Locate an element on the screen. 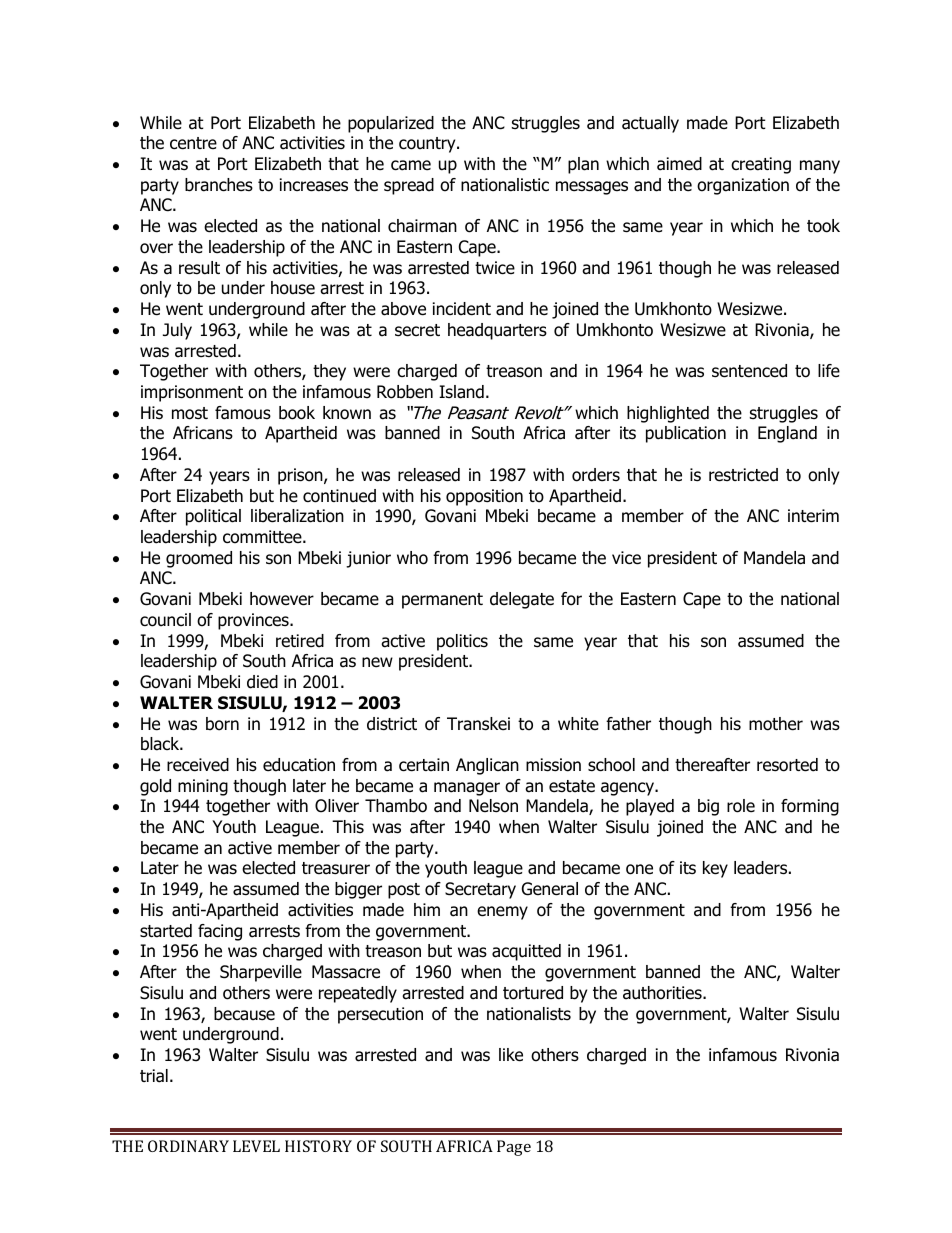 This screenshot has width=952, height=1233. LEVEL is located at coordinates (256, 1146).
